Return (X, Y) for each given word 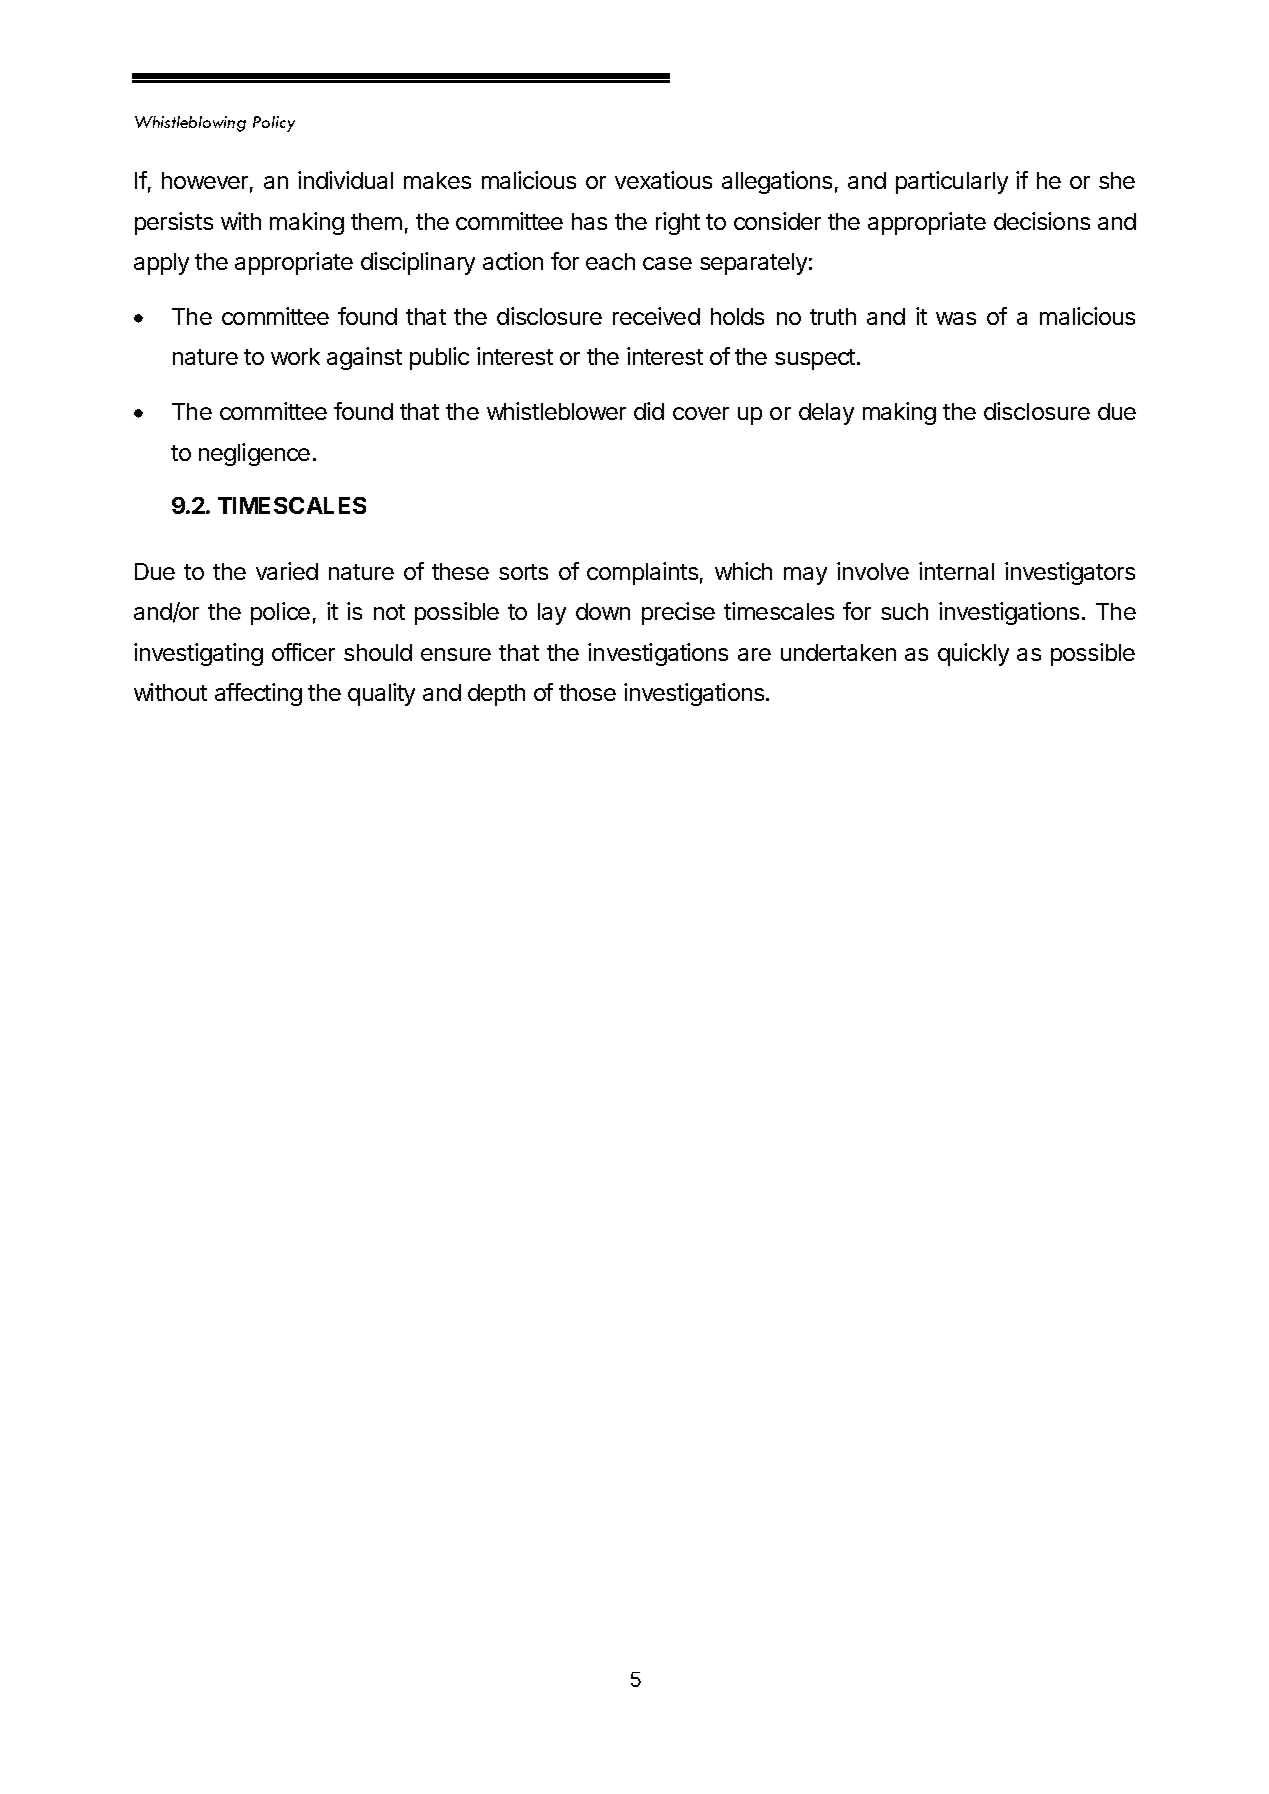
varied (287, 571)
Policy (274, 124)
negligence (254, 454)
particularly (952, 182)
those (587, 692)
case (667, 263)
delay (826, 414)
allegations (777, 182)
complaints (642, 573)
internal (956, 571)
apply (161, 264)
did (649, 411)
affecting (258, 694)
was (956, 318)
